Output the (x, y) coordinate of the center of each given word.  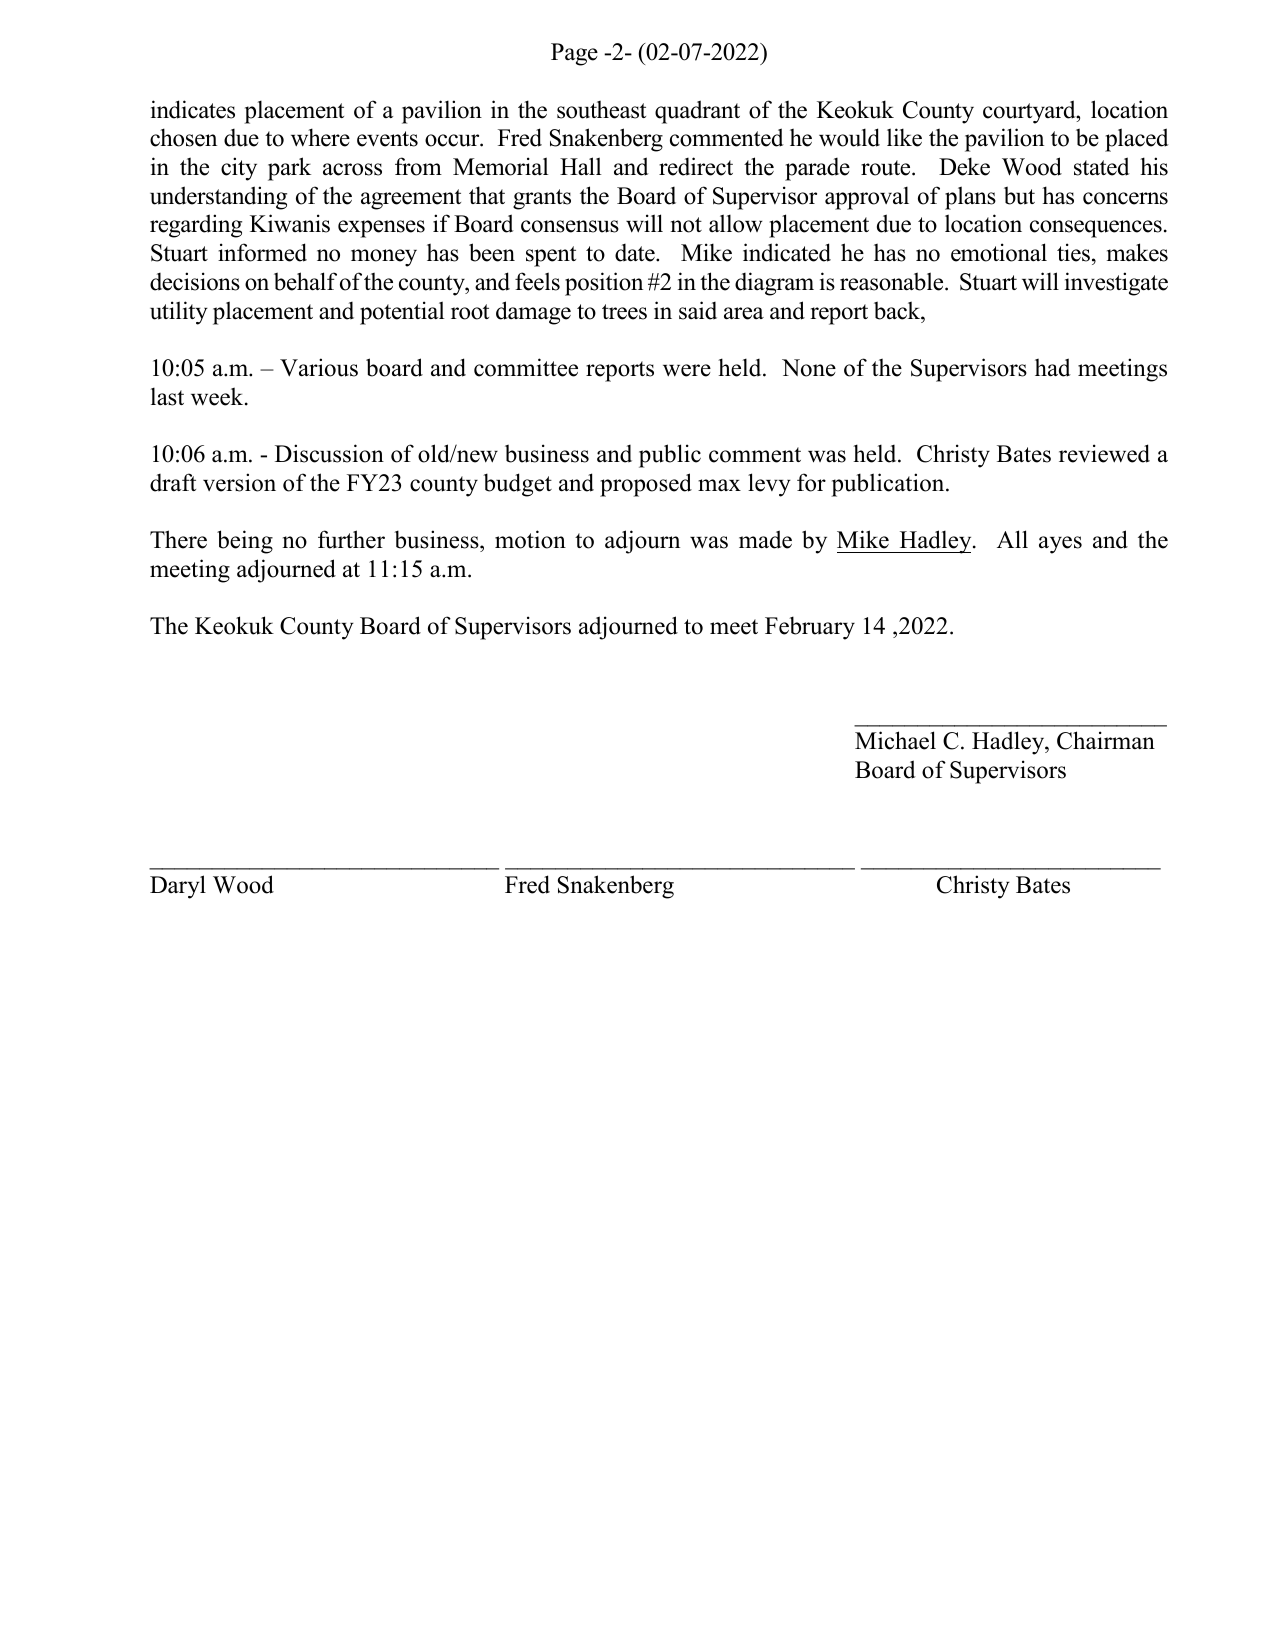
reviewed (1104, 453)
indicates (193, 109)
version (239, 482)
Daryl (178, 887)
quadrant (697, 112)
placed (1137, 140)
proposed (646, 485)
